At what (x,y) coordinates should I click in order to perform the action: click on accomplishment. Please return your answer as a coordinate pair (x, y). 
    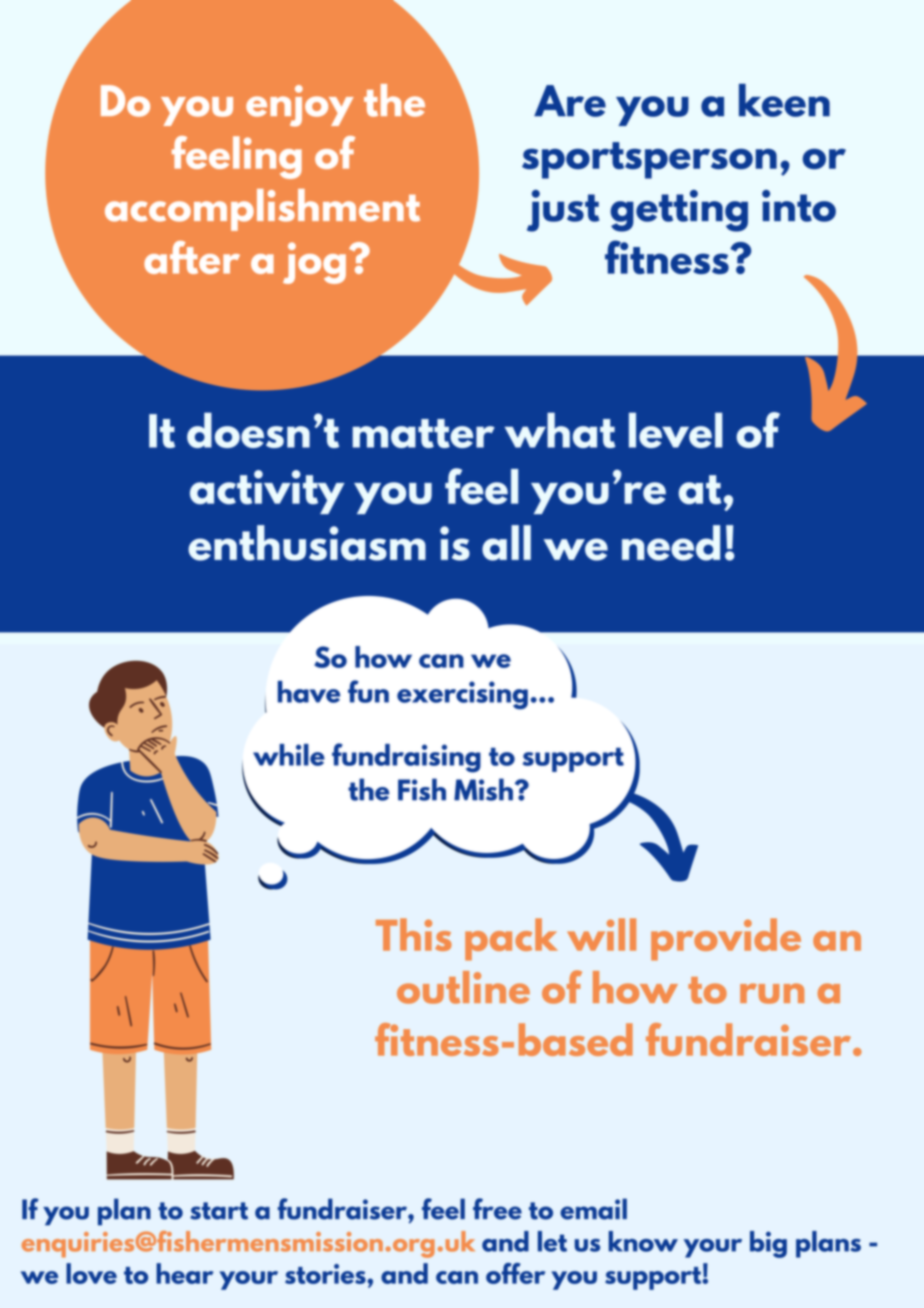
    Looking at the image, I should click on (262, 210).
